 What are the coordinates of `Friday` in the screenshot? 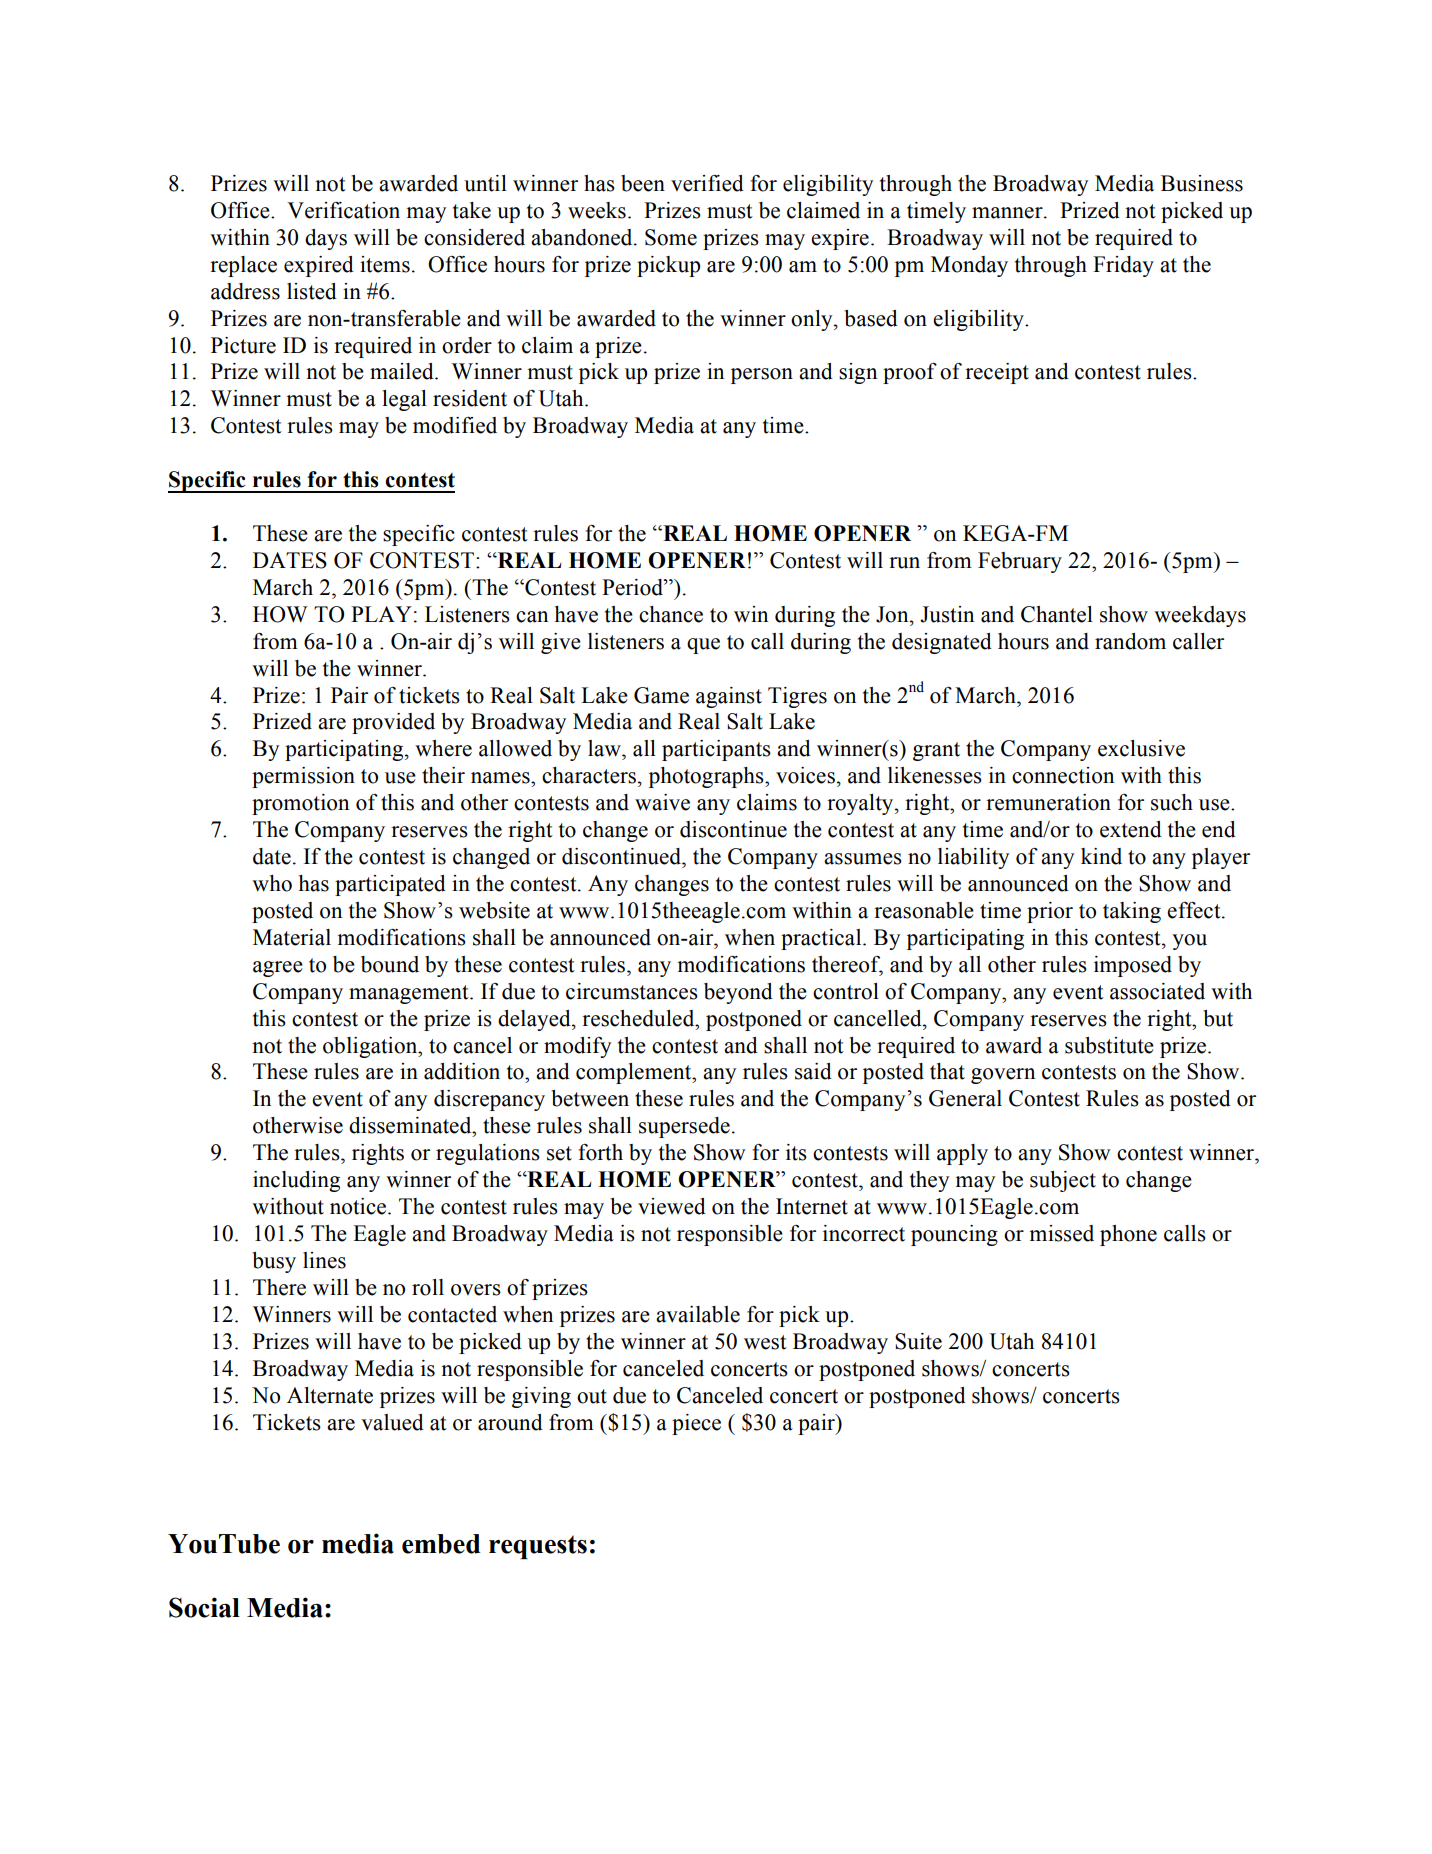 It's located at (1123, 266).
